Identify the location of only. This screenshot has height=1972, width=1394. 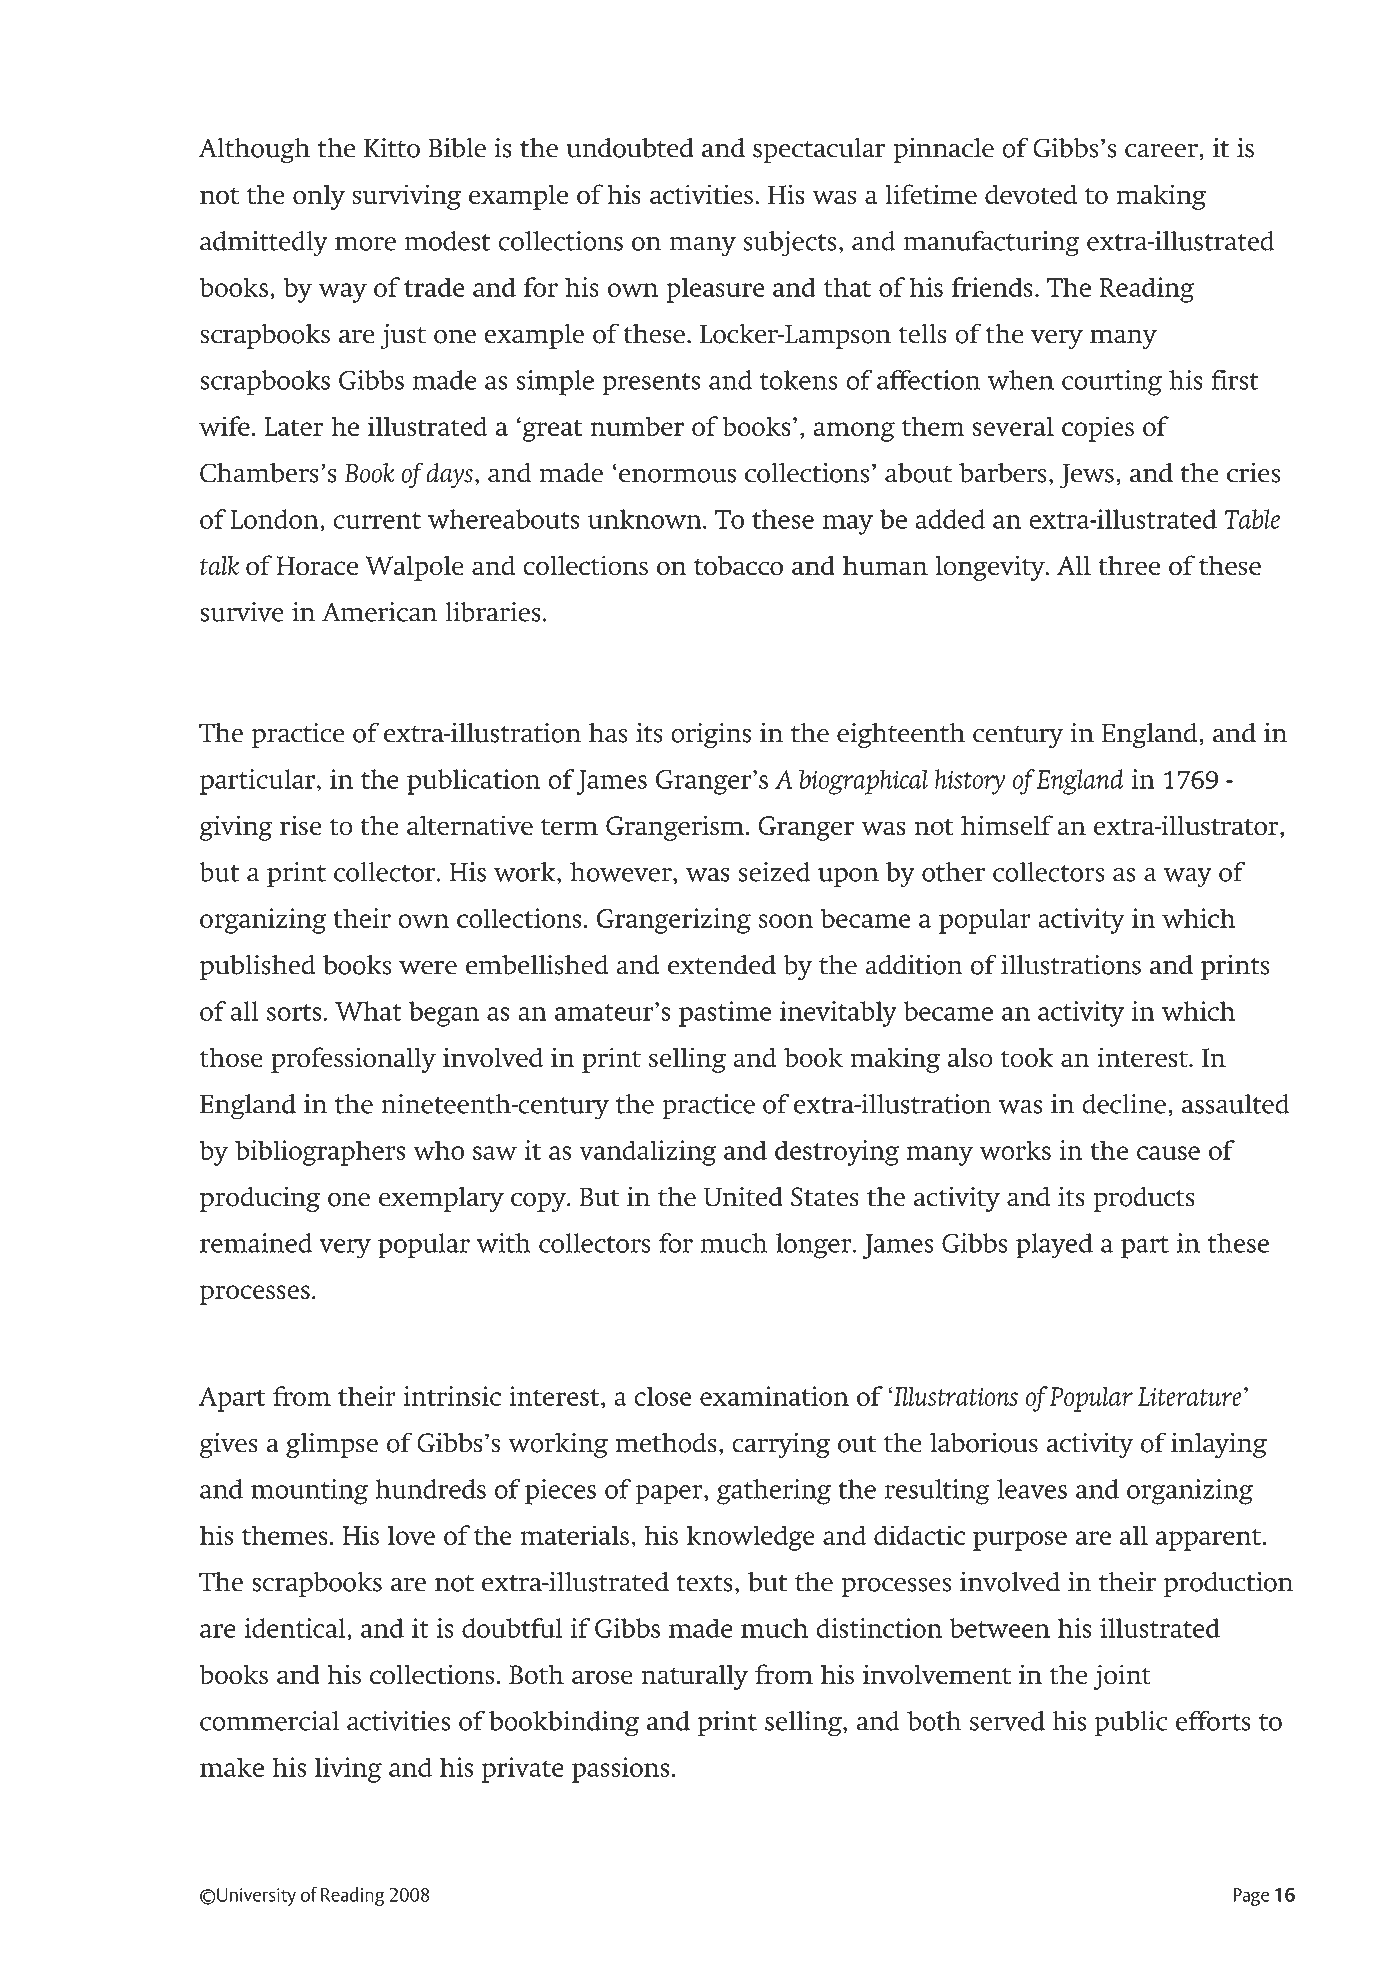
(319, 197).
